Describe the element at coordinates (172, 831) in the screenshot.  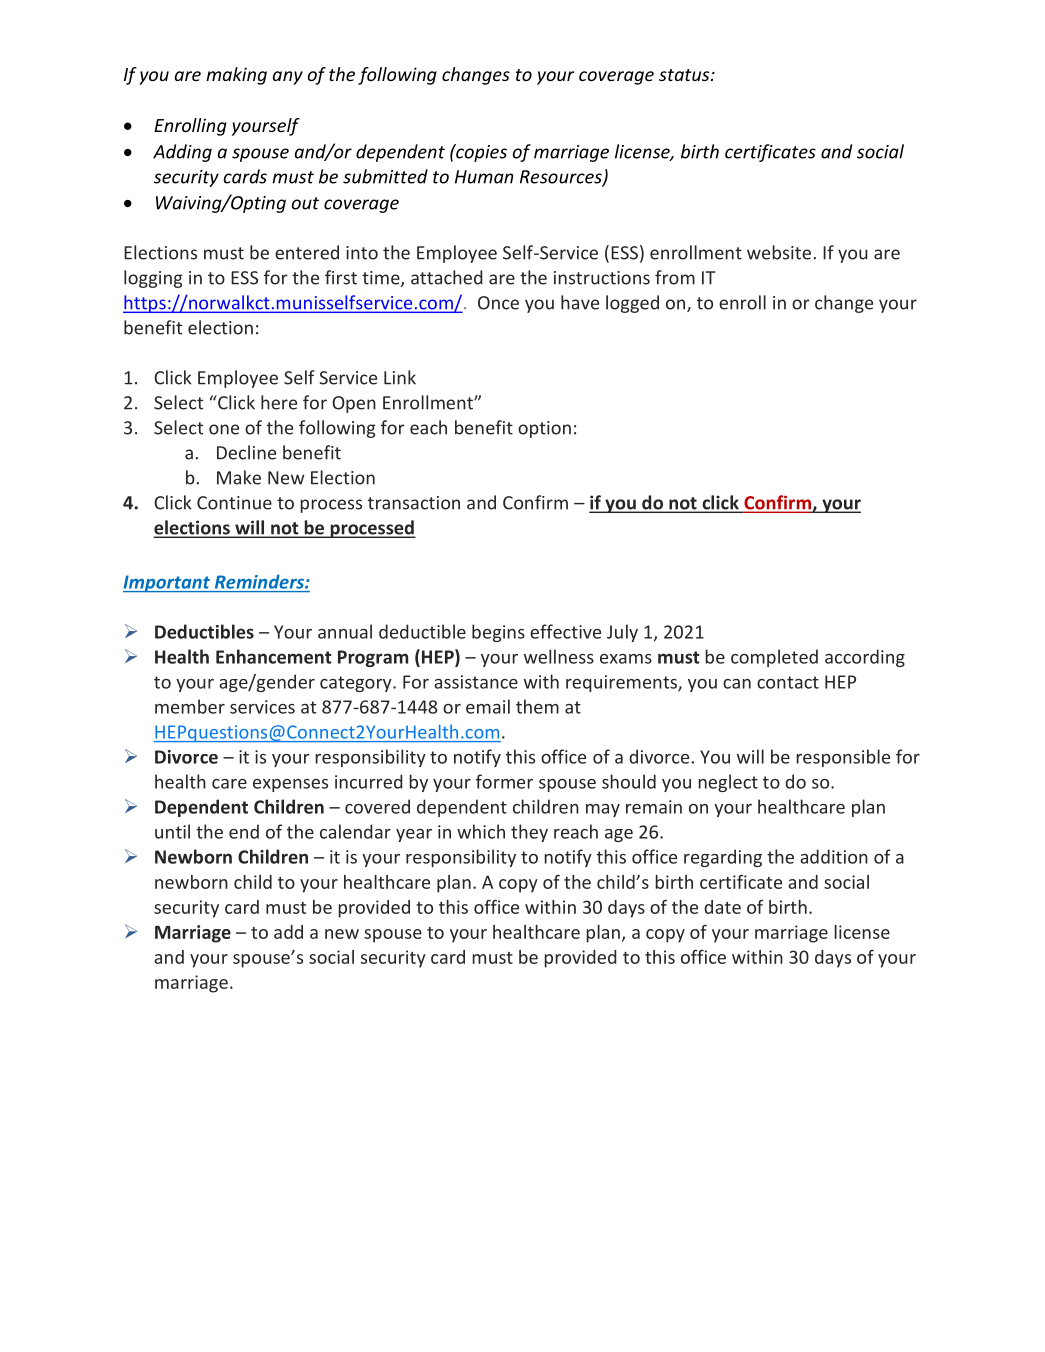
I see `until` at that location.
